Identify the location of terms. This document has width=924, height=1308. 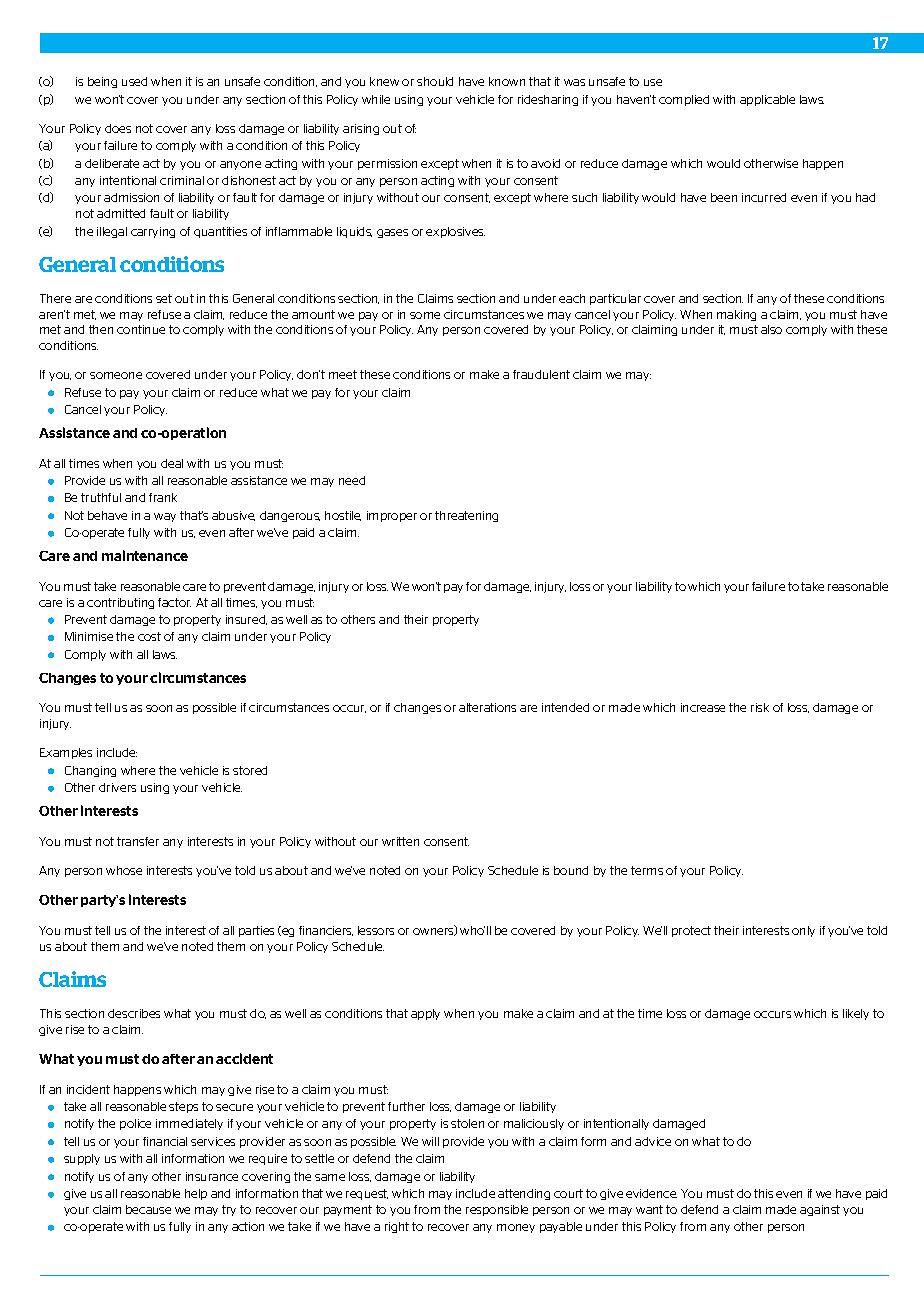
(647, 870).
